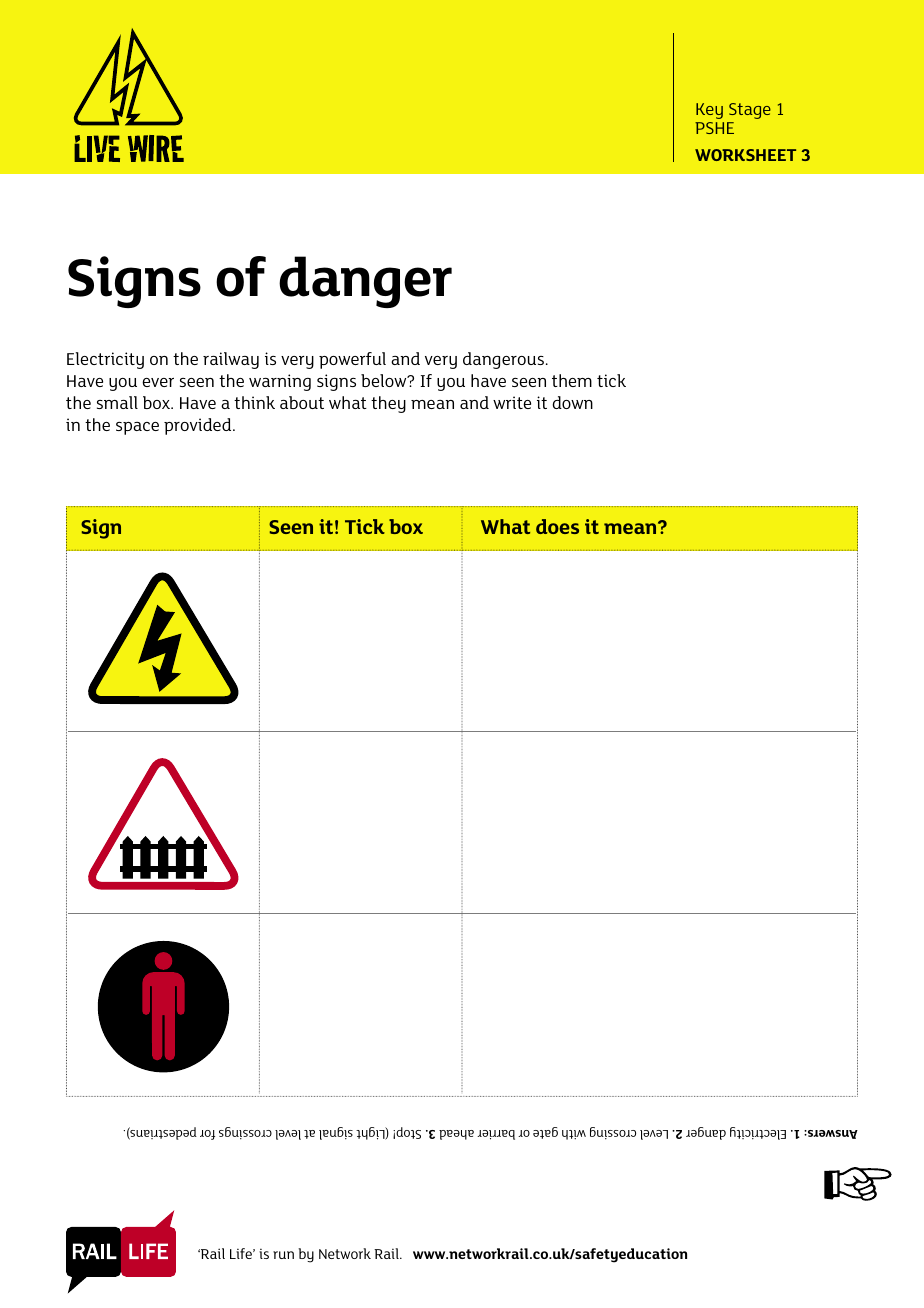 This screenshot has height=1308, width=924. What do you see at coordinates (557, 526) in the screenshot?
I see `does` at bounding box center [557, 526].
